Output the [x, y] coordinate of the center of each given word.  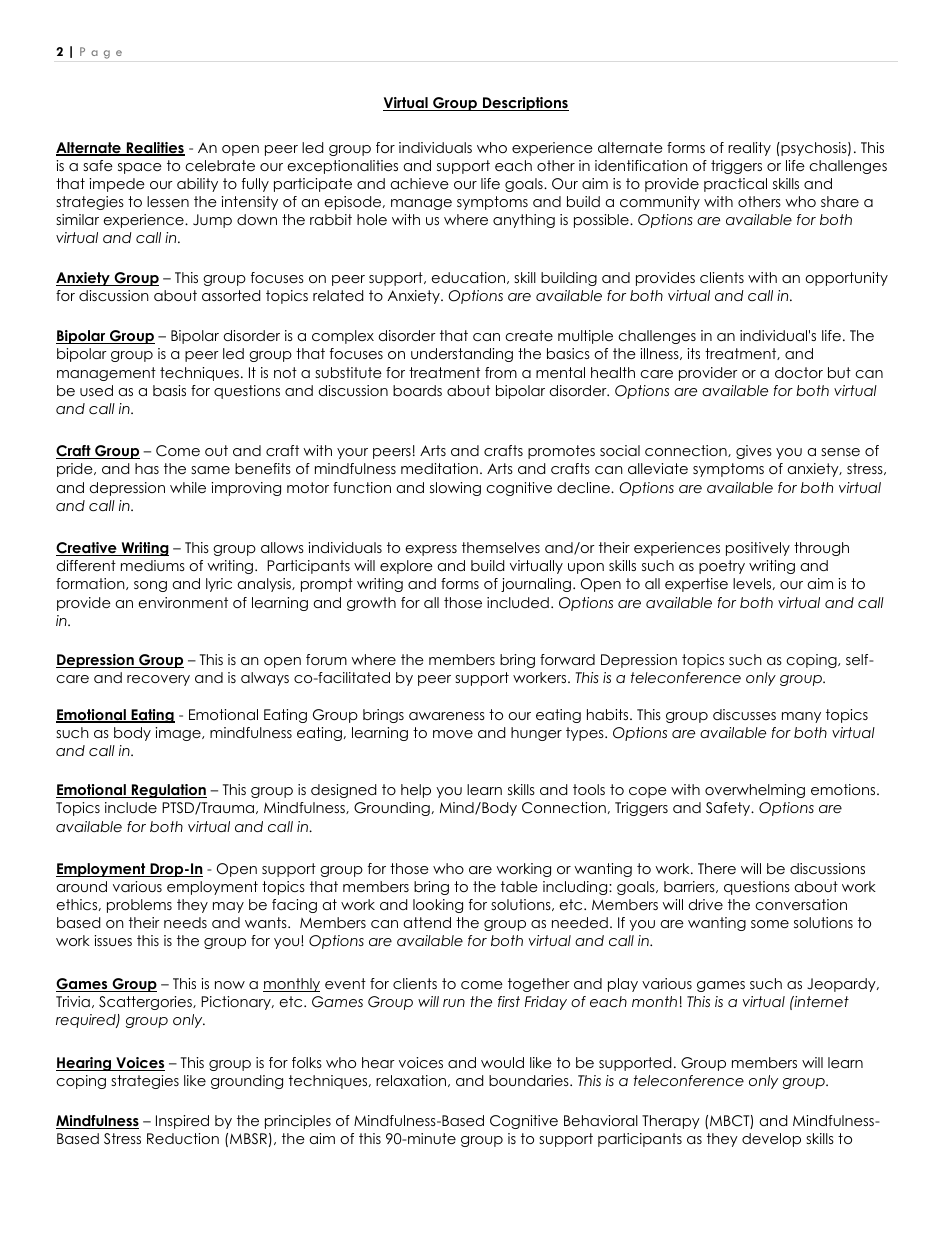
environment [183, 602]
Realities [154, 149]
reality [749, 149]
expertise [696, 585]
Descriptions [525, 104]
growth [371, 604]
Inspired [182, 1122]
